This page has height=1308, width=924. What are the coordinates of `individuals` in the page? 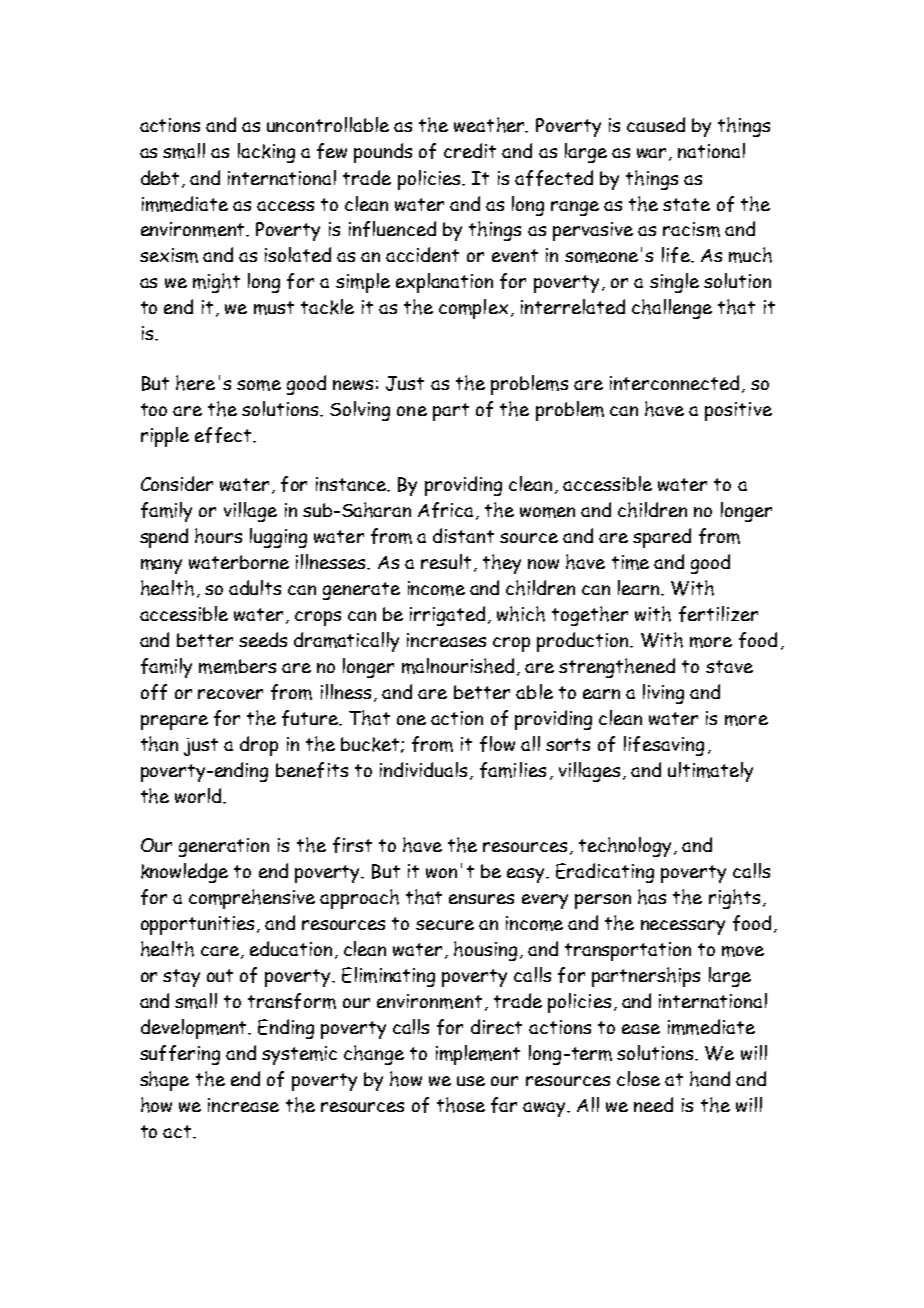 It's located at (423, 769).
